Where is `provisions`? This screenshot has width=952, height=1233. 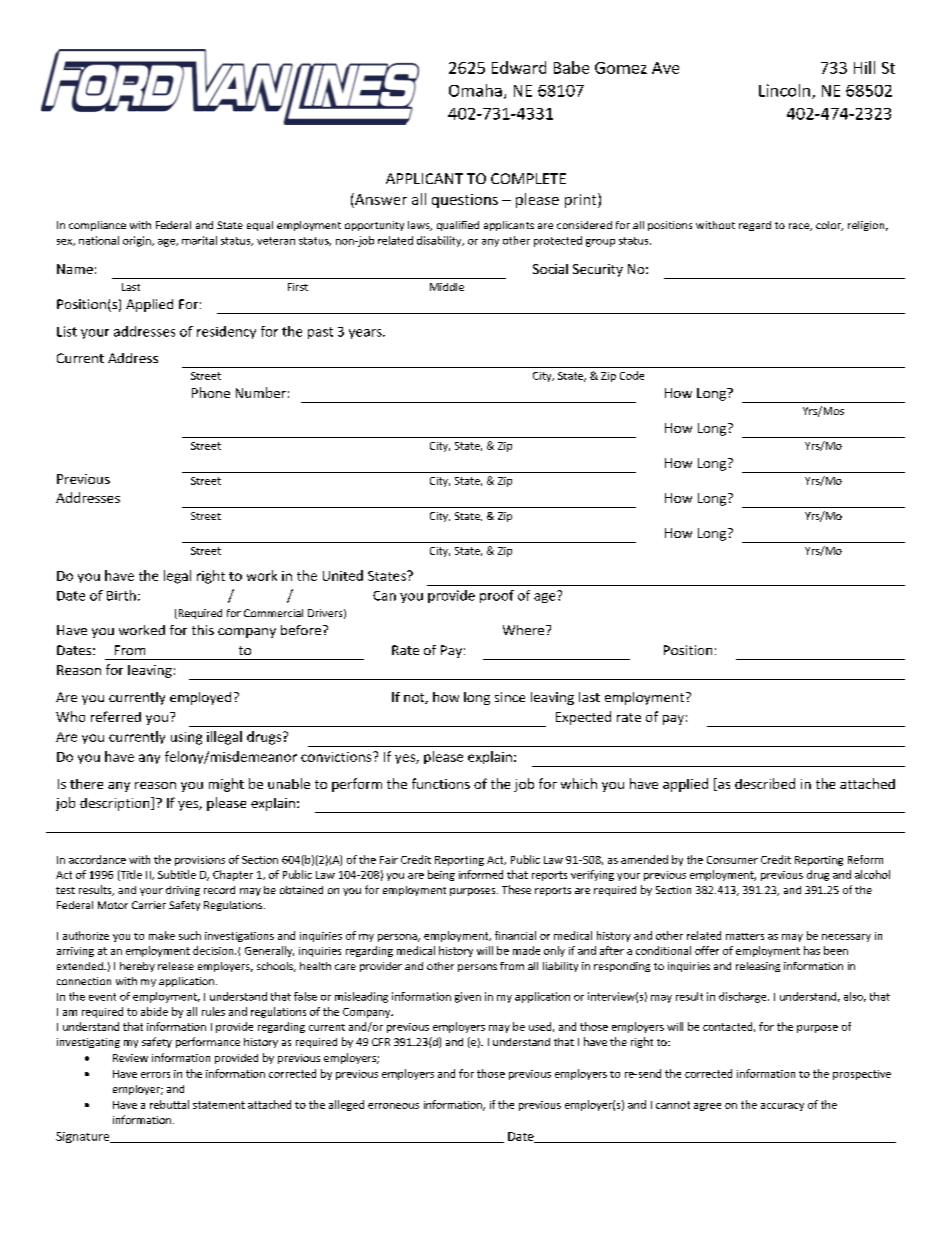 provisions is located at coordinates (200, 861).
